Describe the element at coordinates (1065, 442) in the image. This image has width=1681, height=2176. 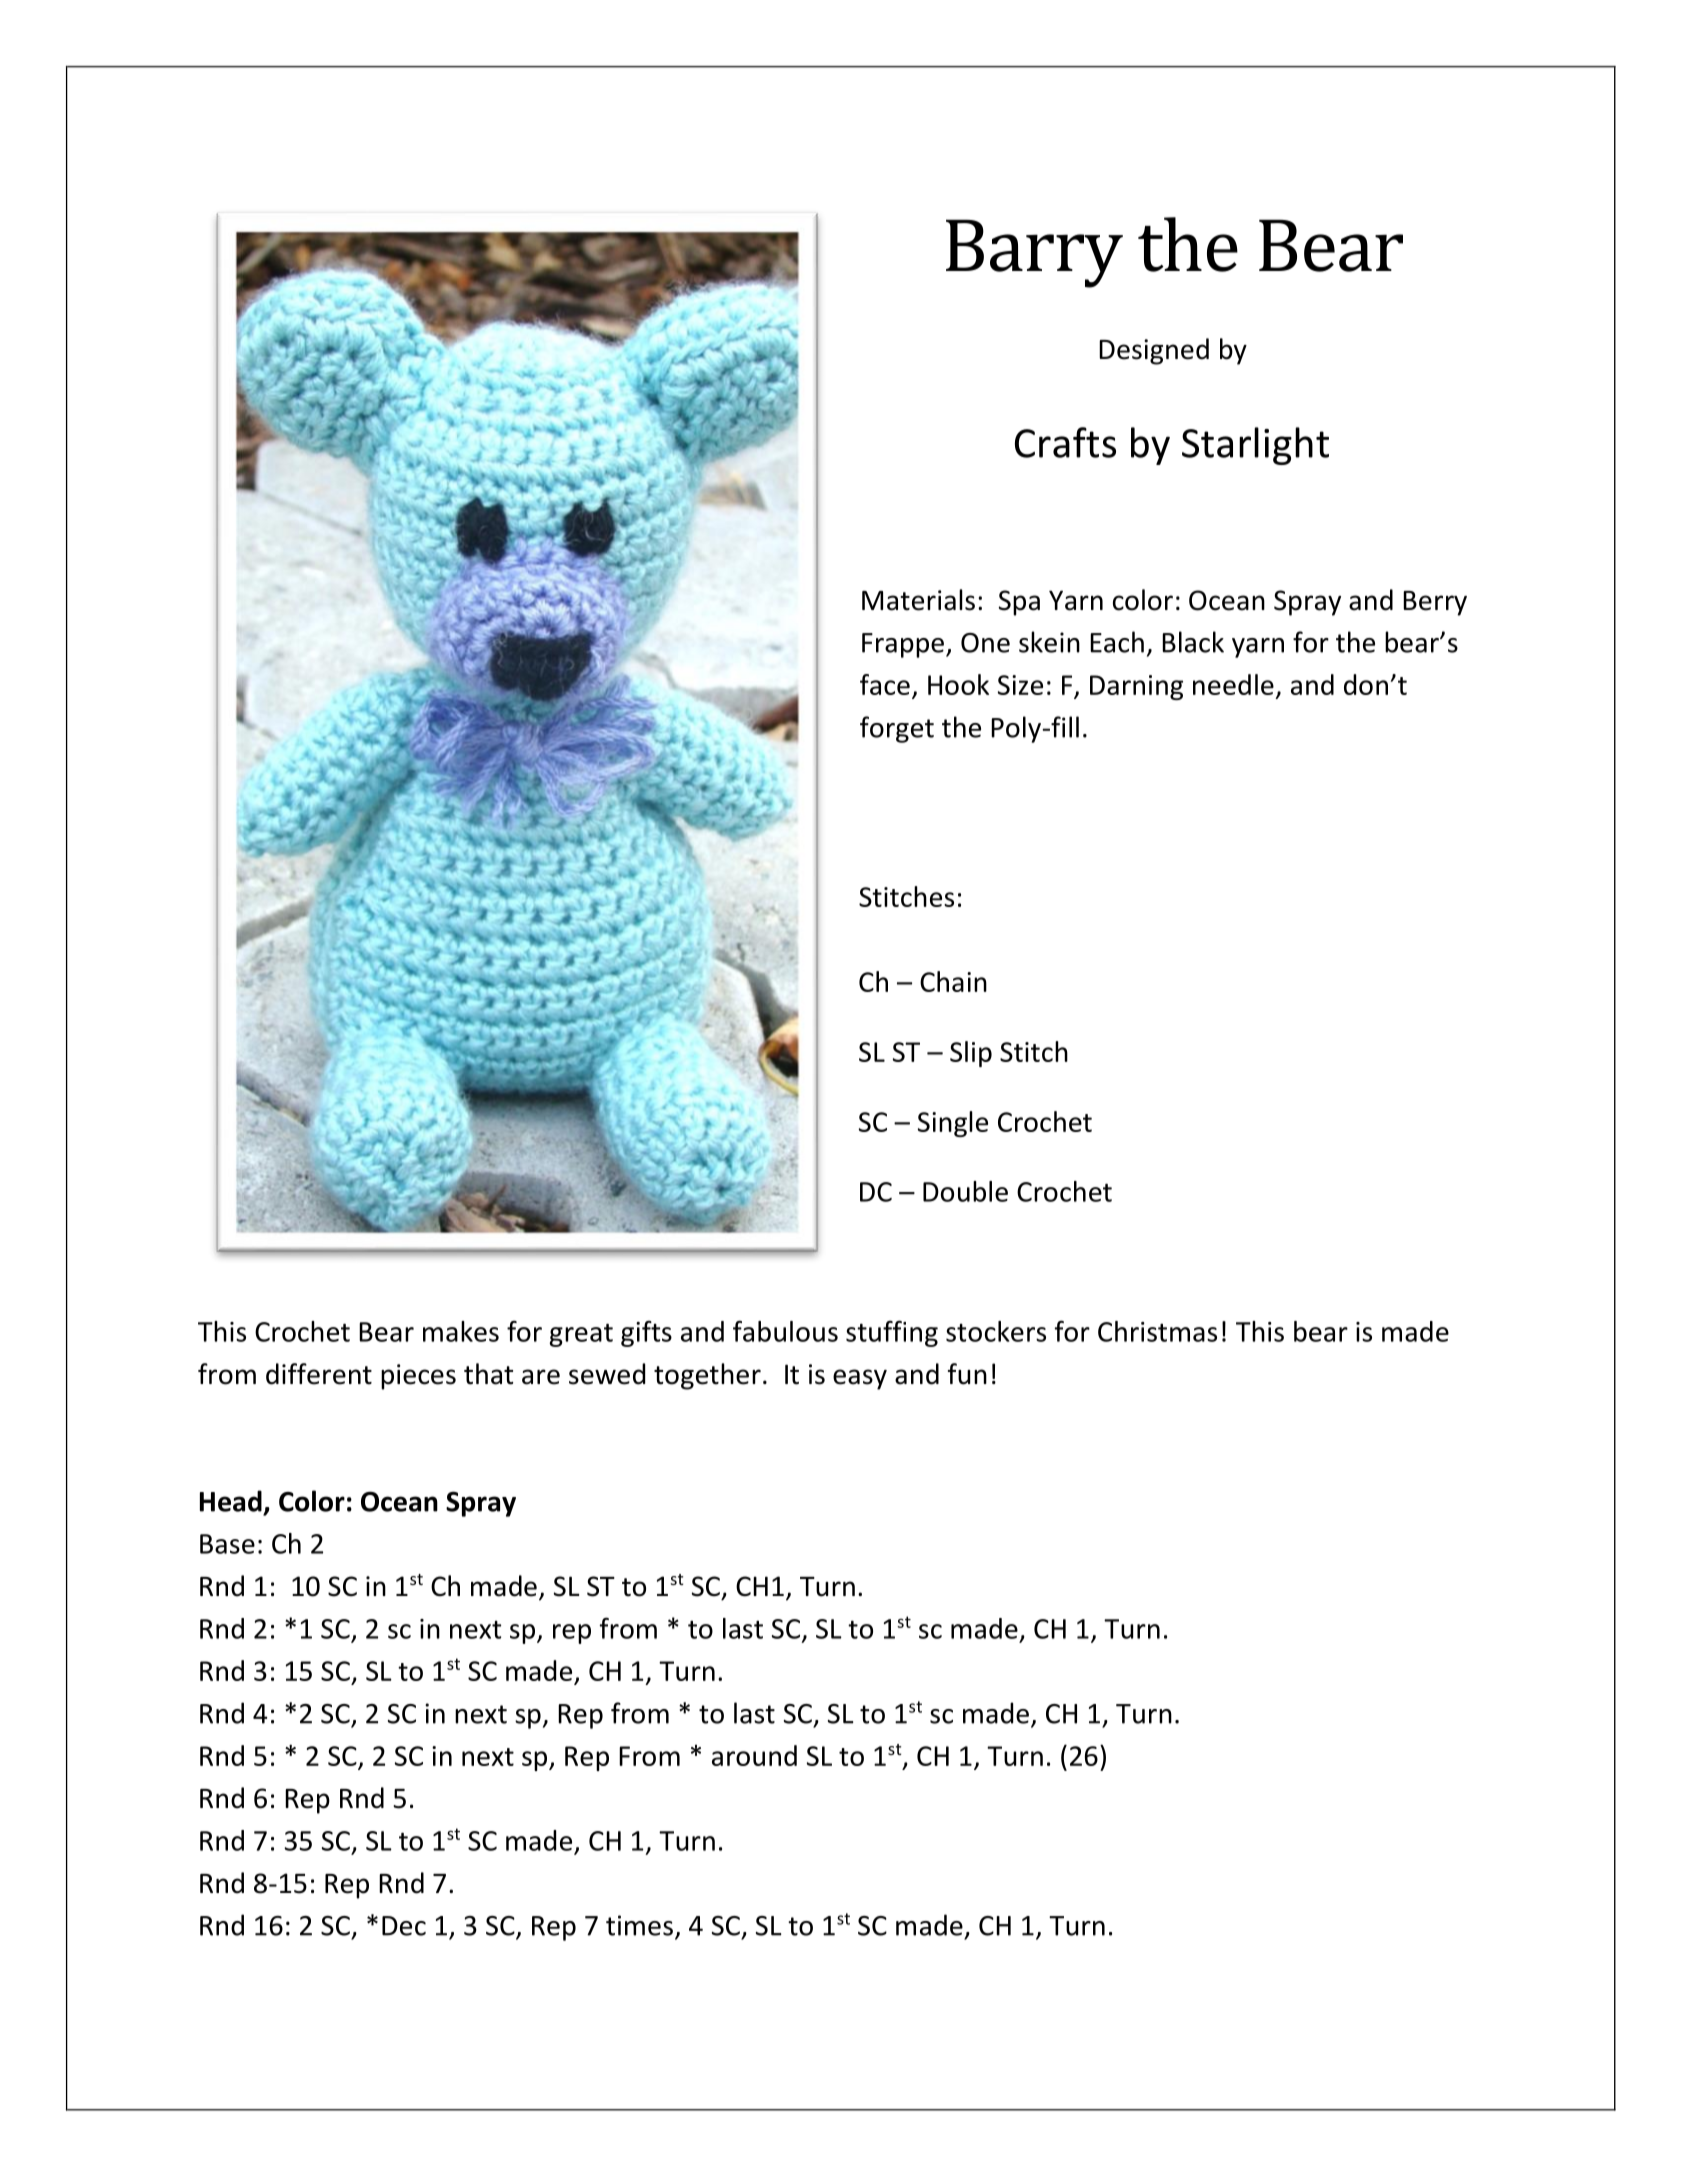
I see `Crafts` at that location.
